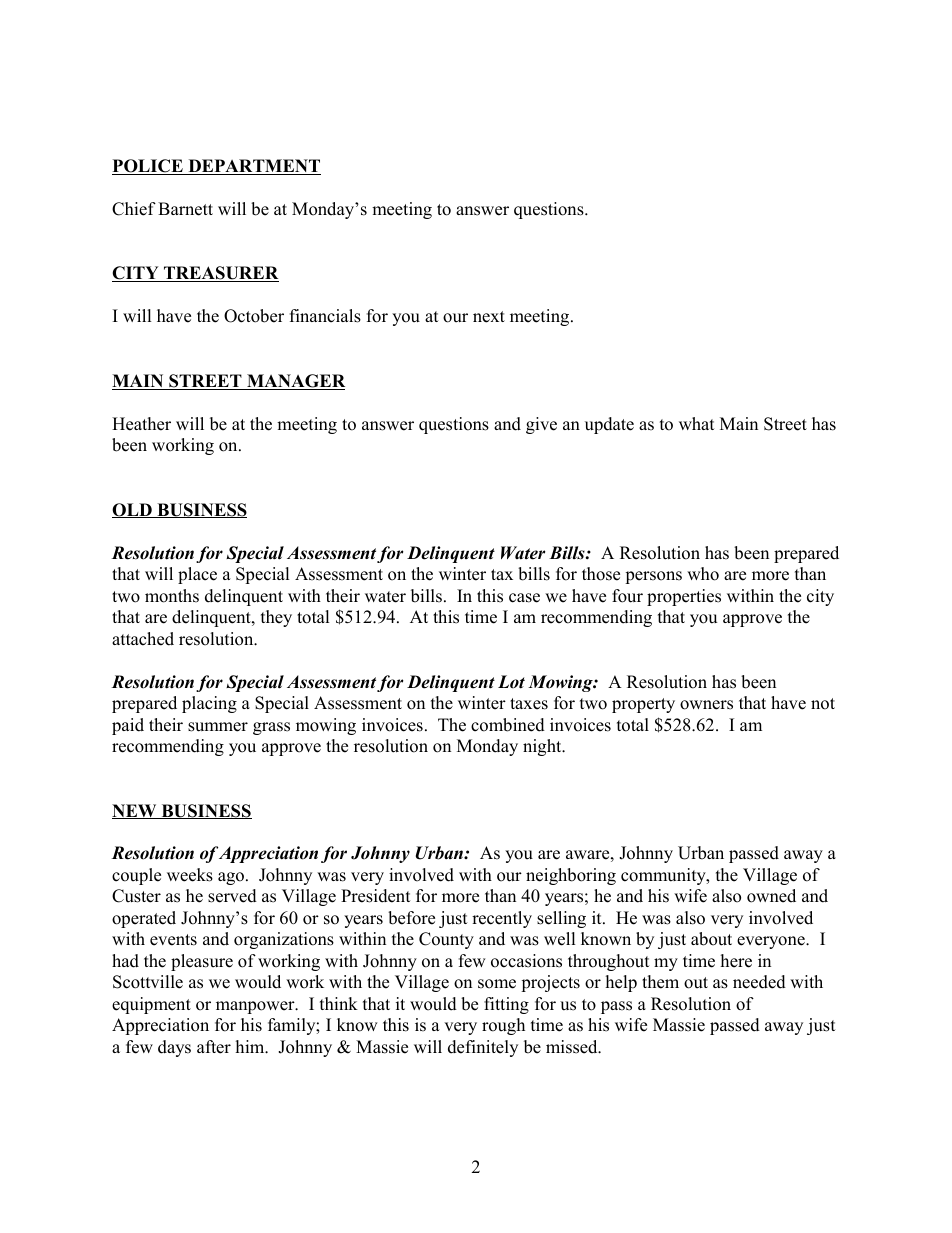 The image size is (952, 1233). I want to click on what, so click(697, 423).
